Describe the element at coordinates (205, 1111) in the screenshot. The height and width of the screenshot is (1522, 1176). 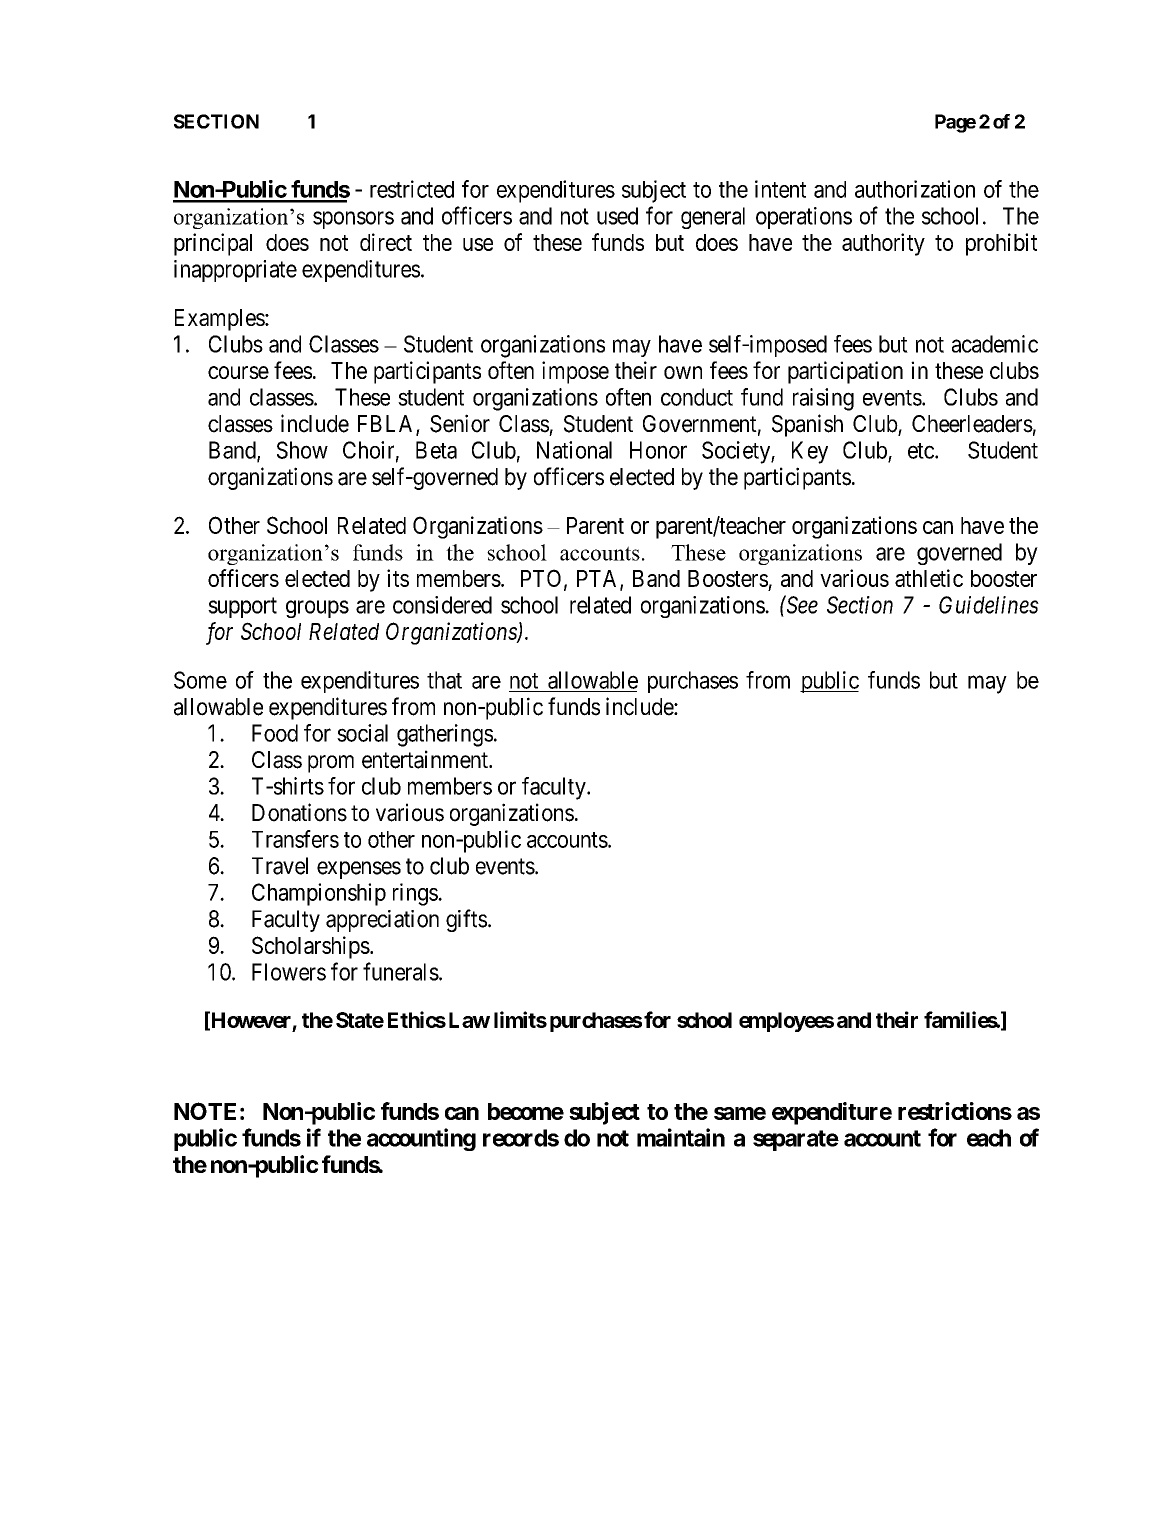
I see `NOTE` at that location.
